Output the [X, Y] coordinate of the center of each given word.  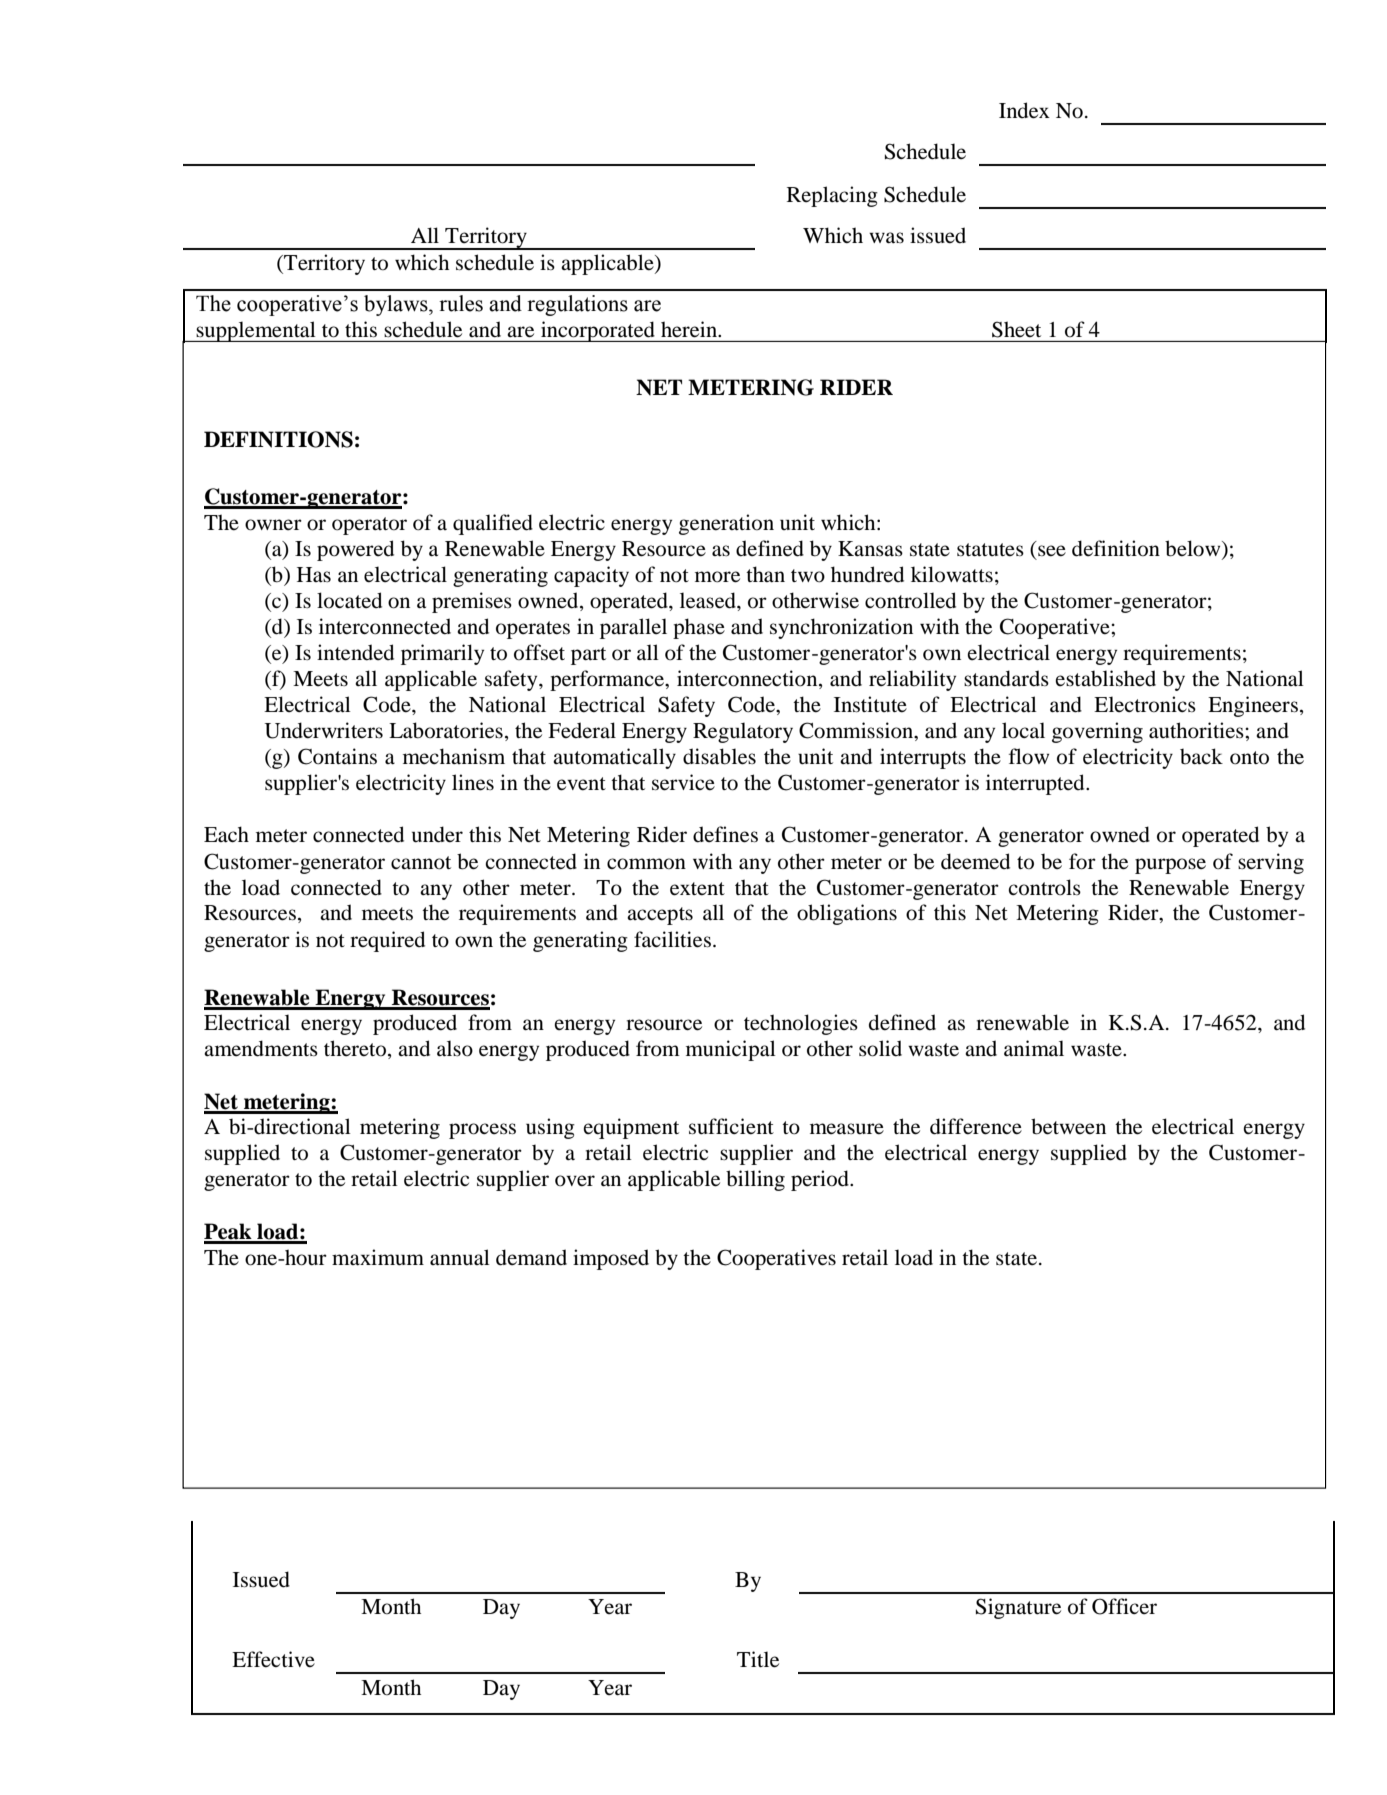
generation [726, 524]
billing [755, 1180]
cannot [421, 863]
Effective [273, 1659]
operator [369, 526]
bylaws [397, 305]
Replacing [832, 196]
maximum [378, 1257]
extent [697, 889]
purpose [1170, 866]
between [1068, 1126]
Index [1024, 110]
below [1194, 548]
